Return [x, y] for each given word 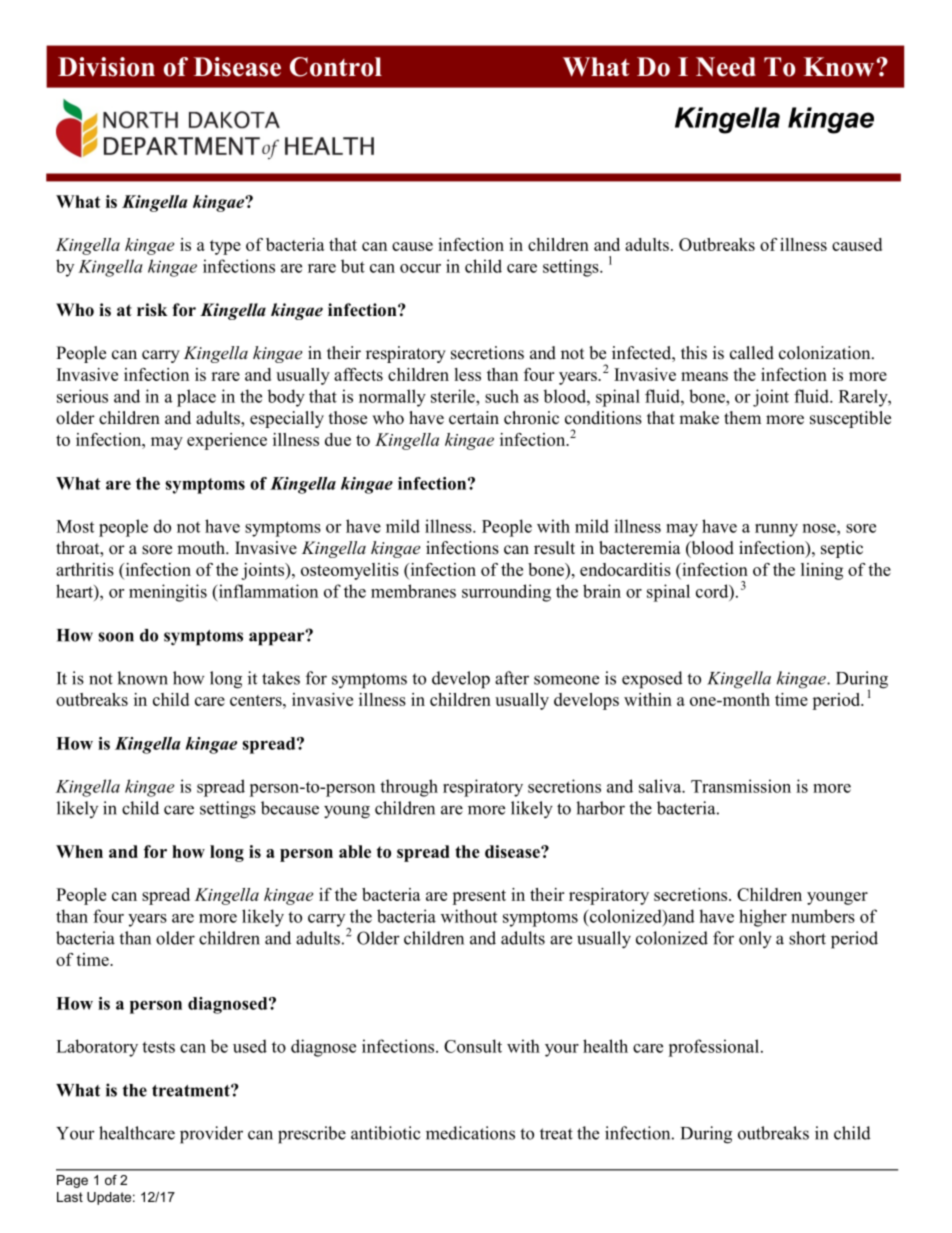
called [752, 353]
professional [715, 1048]
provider [211, 1135]
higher [763, 918]
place [196, 398]
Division [106, 67]
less [467, 374]
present [479, 897]
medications [470, 1133]
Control [336, 67]
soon [116, 637]
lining [822, 571]
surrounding [506, 593]
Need [726, 67]
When [79, 851]
